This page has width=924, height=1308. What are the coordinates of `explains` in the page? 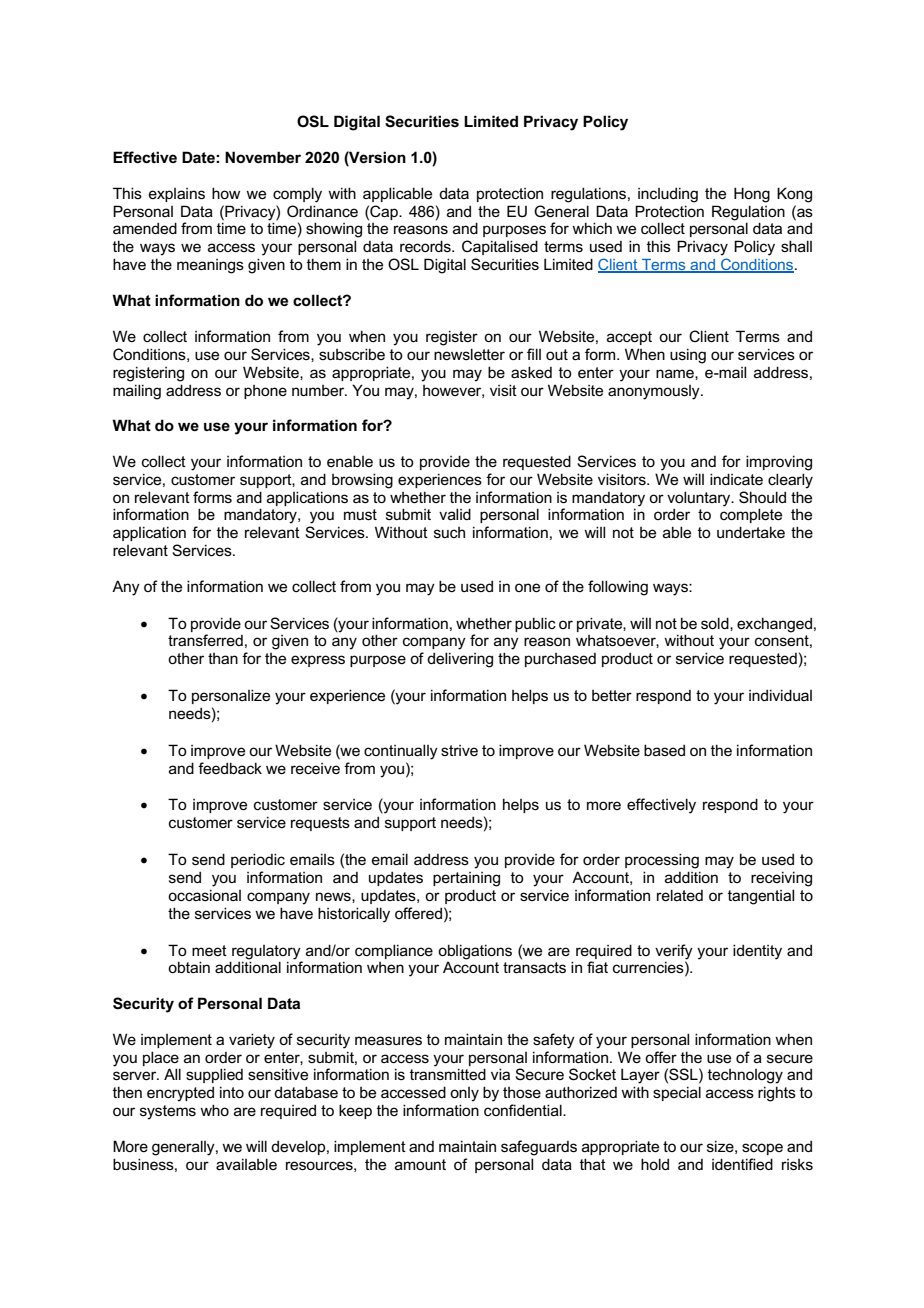 It's located at (177, 195).
